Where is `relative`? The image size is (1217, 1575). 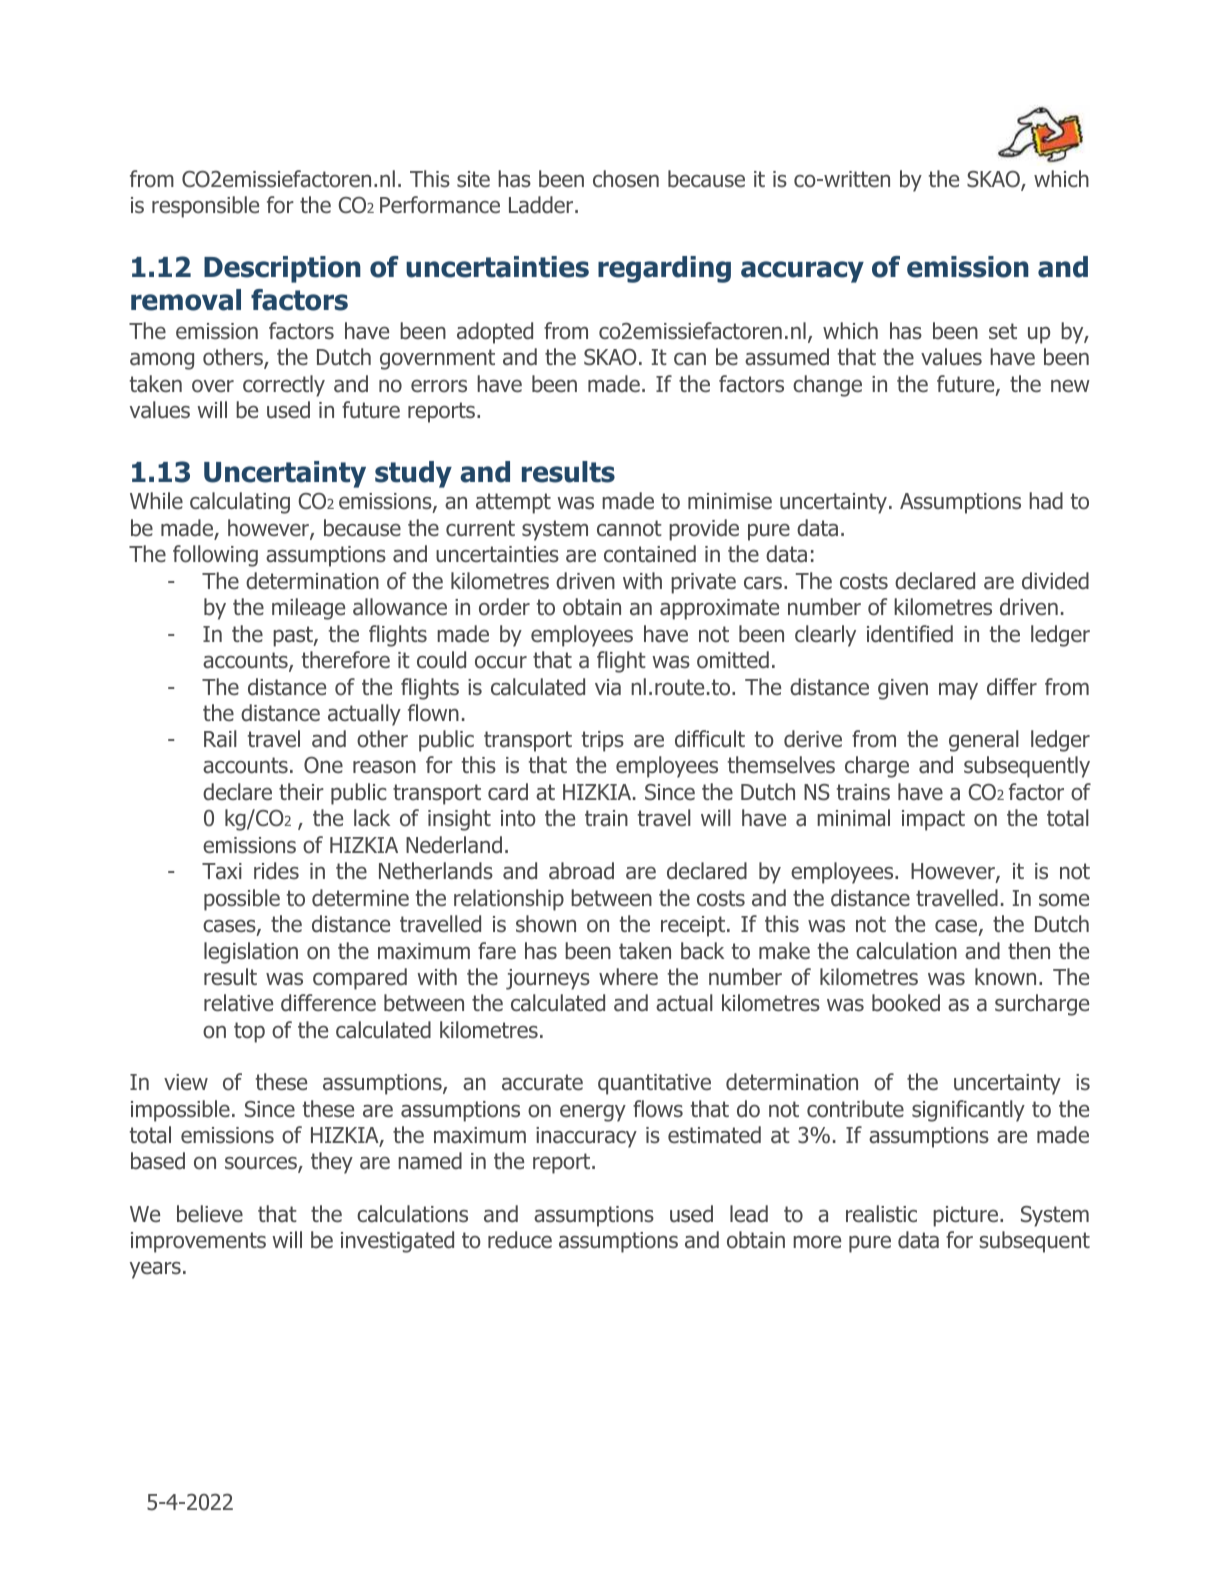
relative is located at coordinates (238, 1003).
